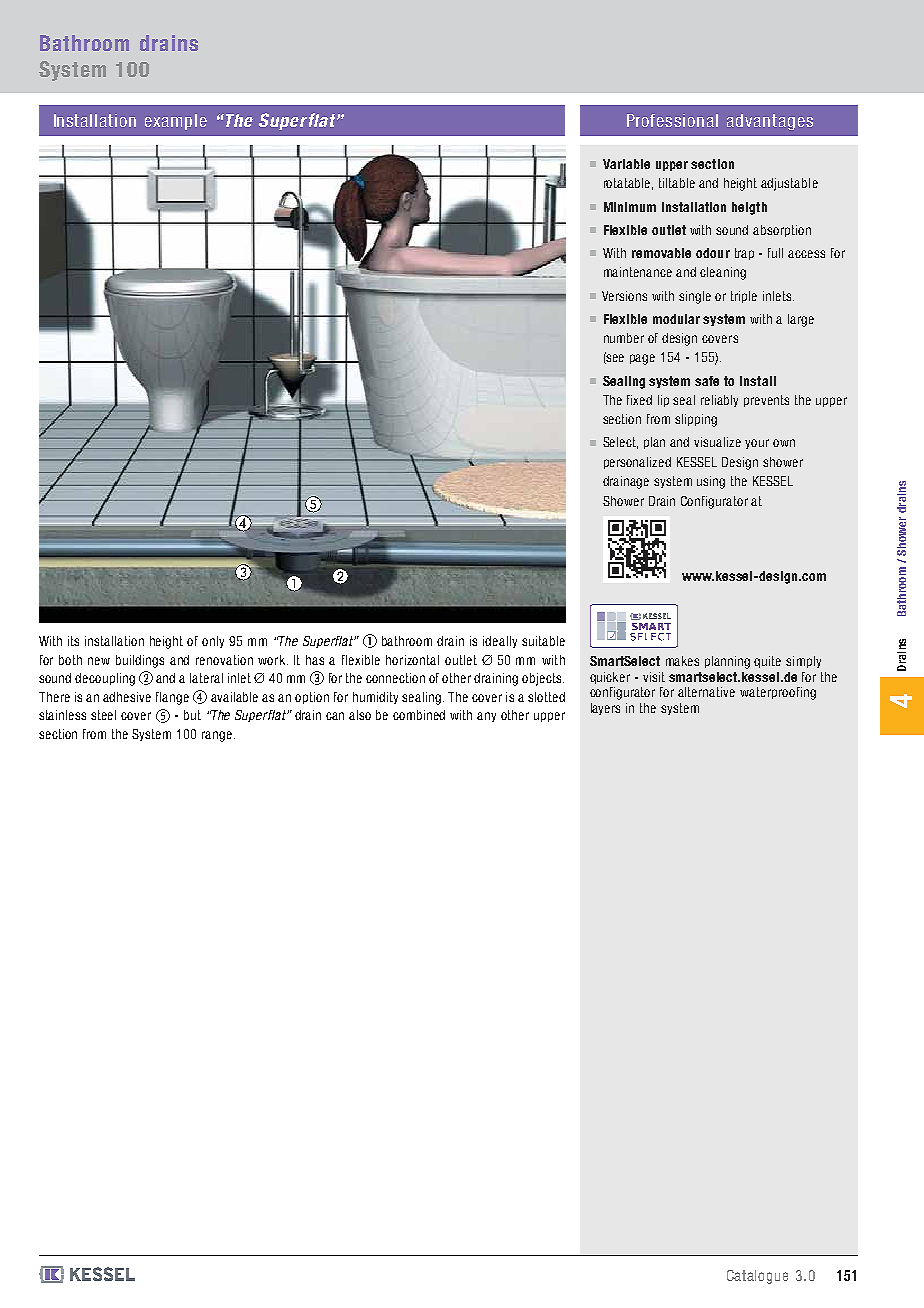  I want to click on example, so click(176, 122).
